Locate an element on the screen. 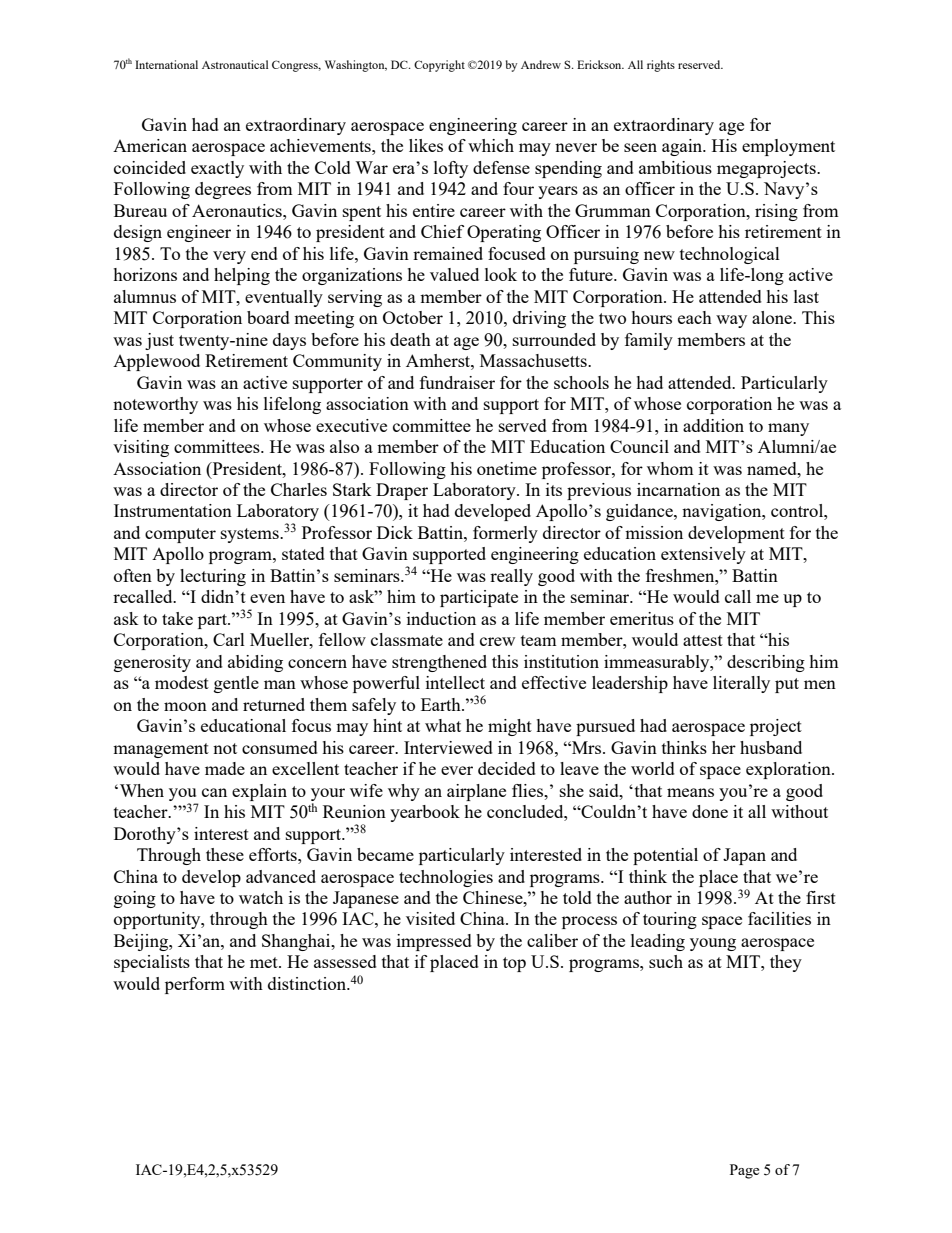 Image resolution: width=952 pixels, height=1233 pixels. Astronautical is located at coordinates (235, 64).
